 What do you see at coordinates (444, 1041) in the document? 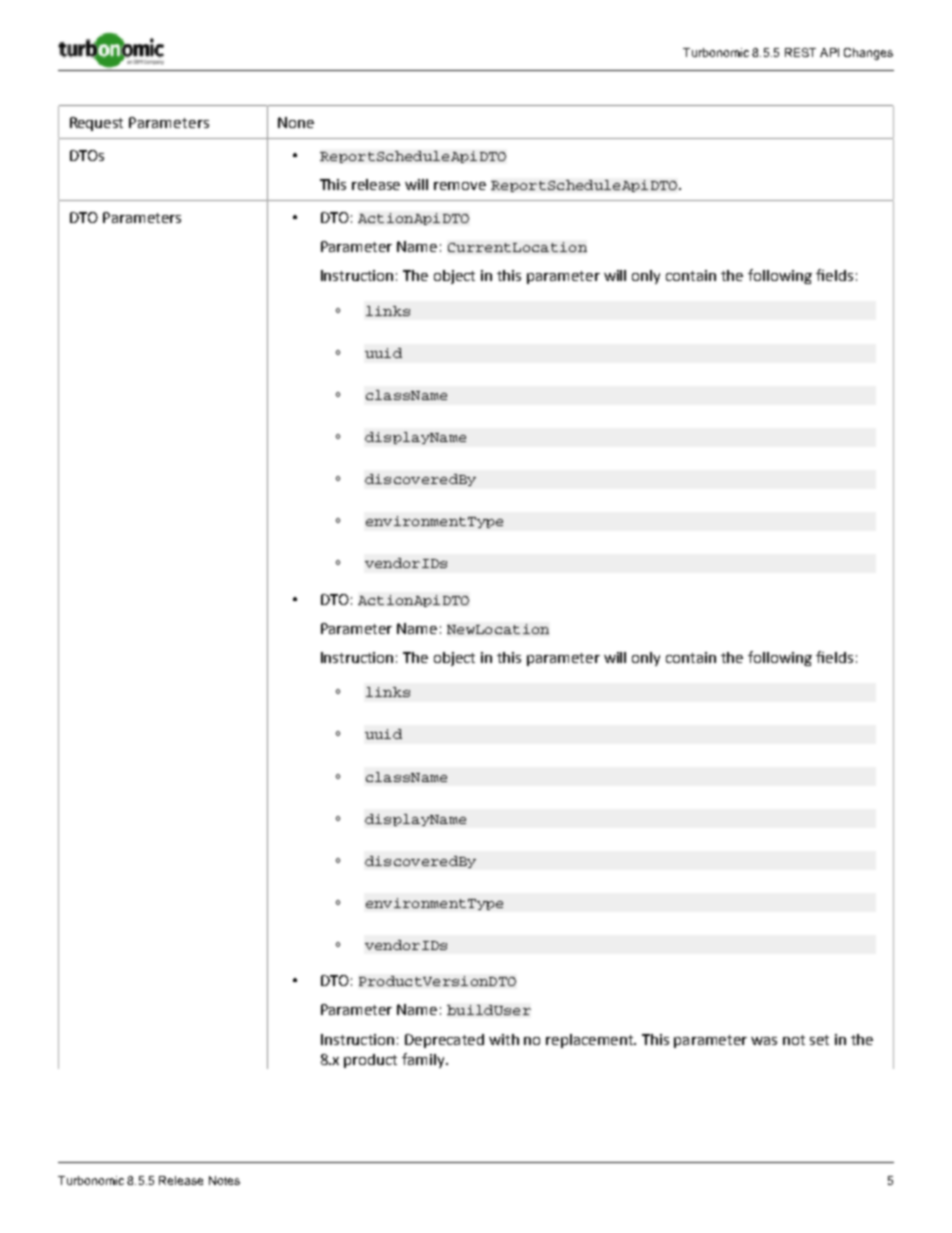
I see `Deprecated` at bounding box center [444, 1041].
